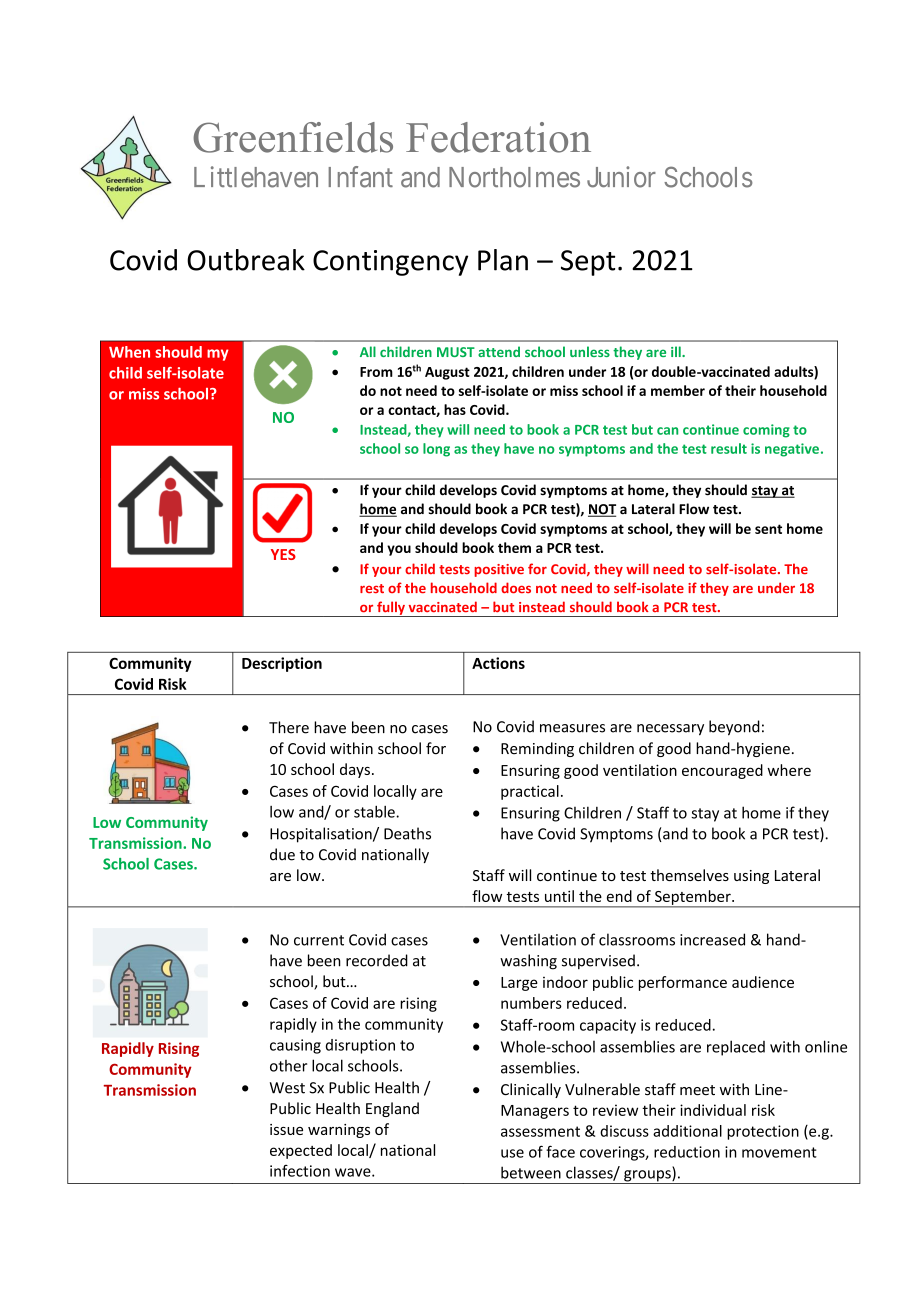 Image resolution: width=924 pixels, height=1308 pixels. What do you see at coordinates (498, 663) in the screenshot?
I see `Actions` at bounding box center [498, 663].
